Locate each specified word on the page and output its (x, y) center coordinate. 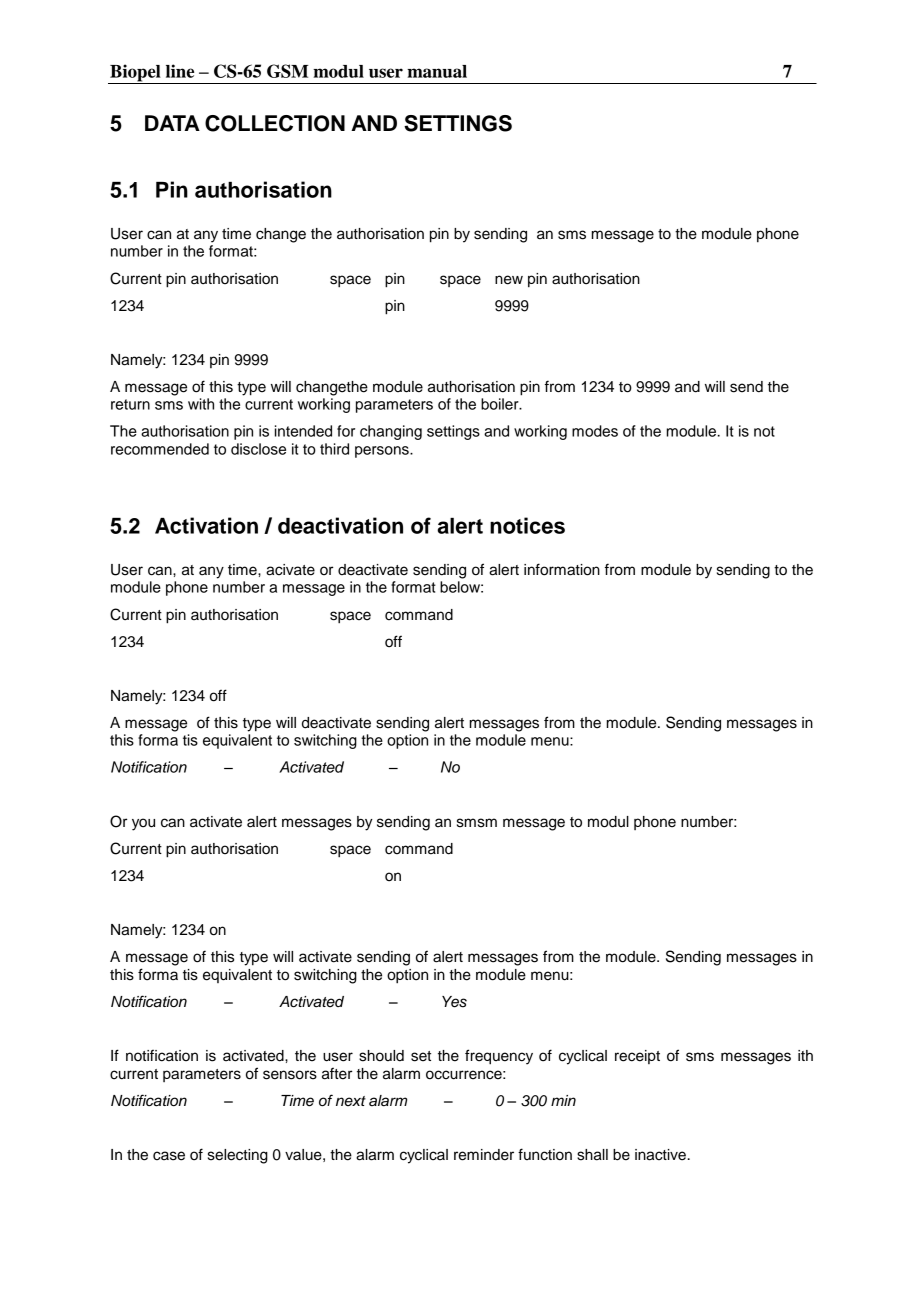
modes (595, 431)
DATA (172, 123)
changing (391, 432)
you (143, 824)
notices (527, 525)
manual (437, 71)
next (351, 1101)
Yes (454, 1002)
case (169, 1156)
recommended (160, 449)
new (509, 280)
